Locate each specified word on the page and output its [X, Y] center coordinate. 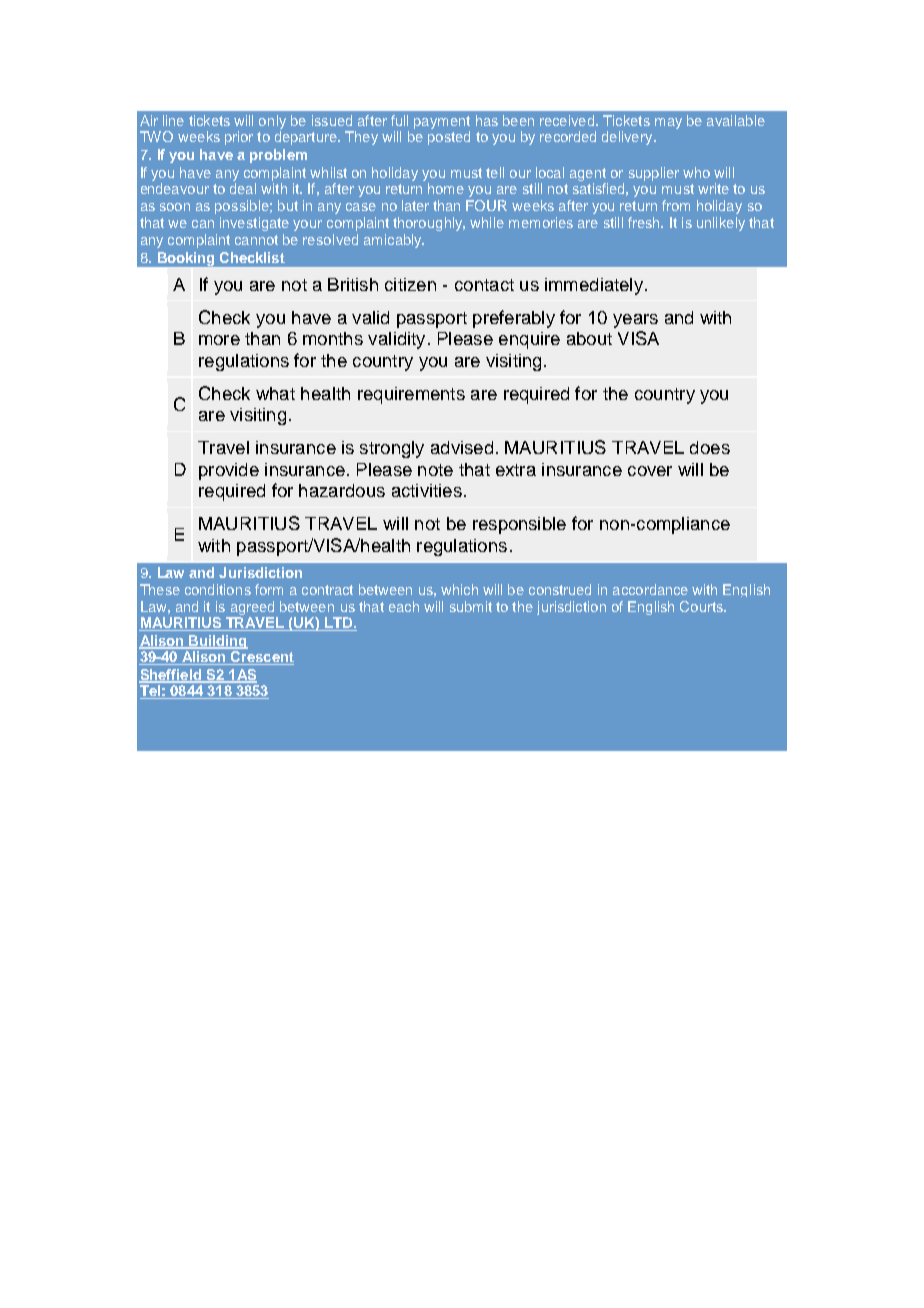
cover [650, 471]
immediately [594, 286]
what [275, 393]
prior [239, 138]
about [589, 338]
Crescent [261, 658]
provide [229, 471]
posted [449, 138]
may [668, 123]
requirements [411, 395]
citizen [410, 284]
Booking [186, 260]
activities [427, 490]
